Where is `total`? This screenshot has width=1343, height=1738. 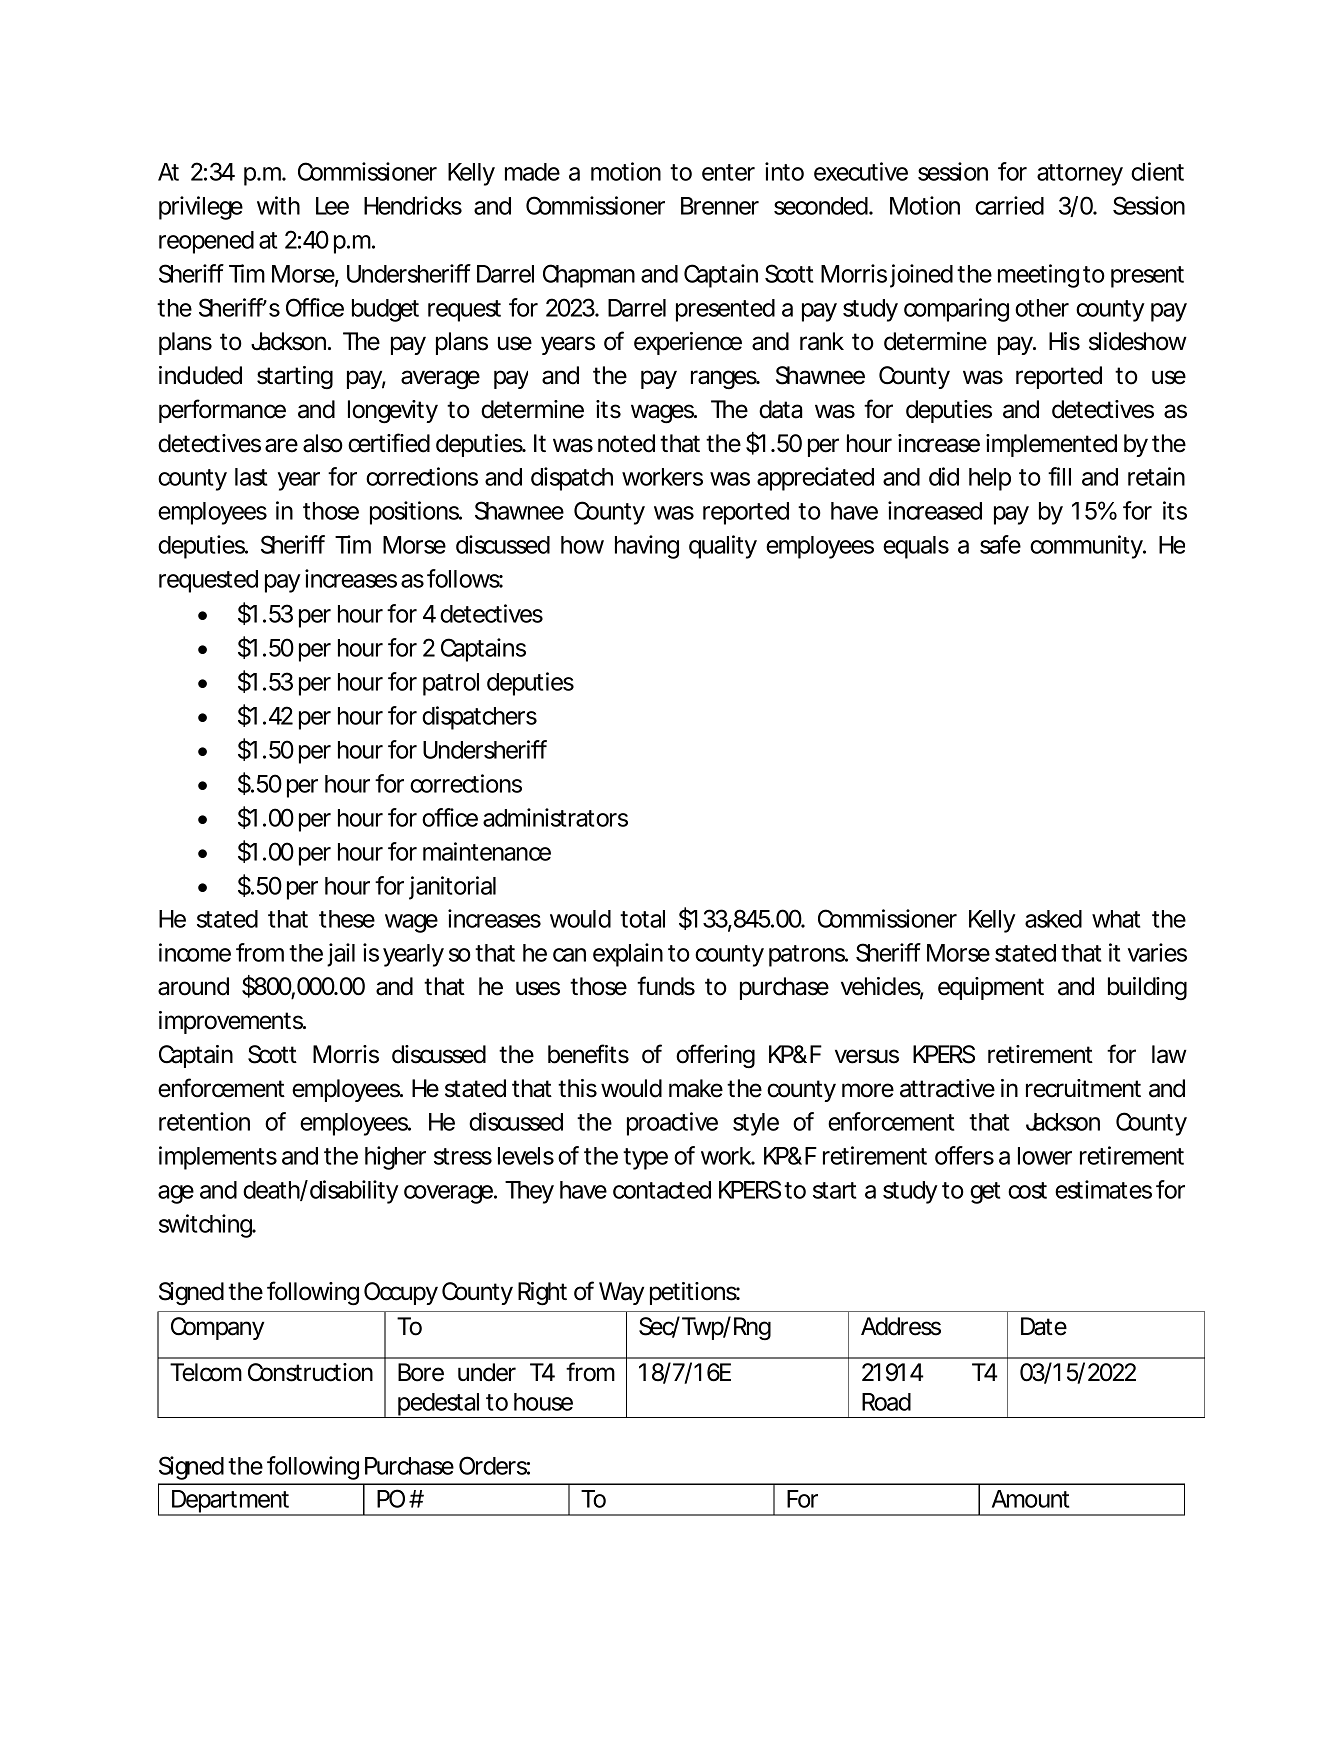 total is located at coordinates (642, 919).
